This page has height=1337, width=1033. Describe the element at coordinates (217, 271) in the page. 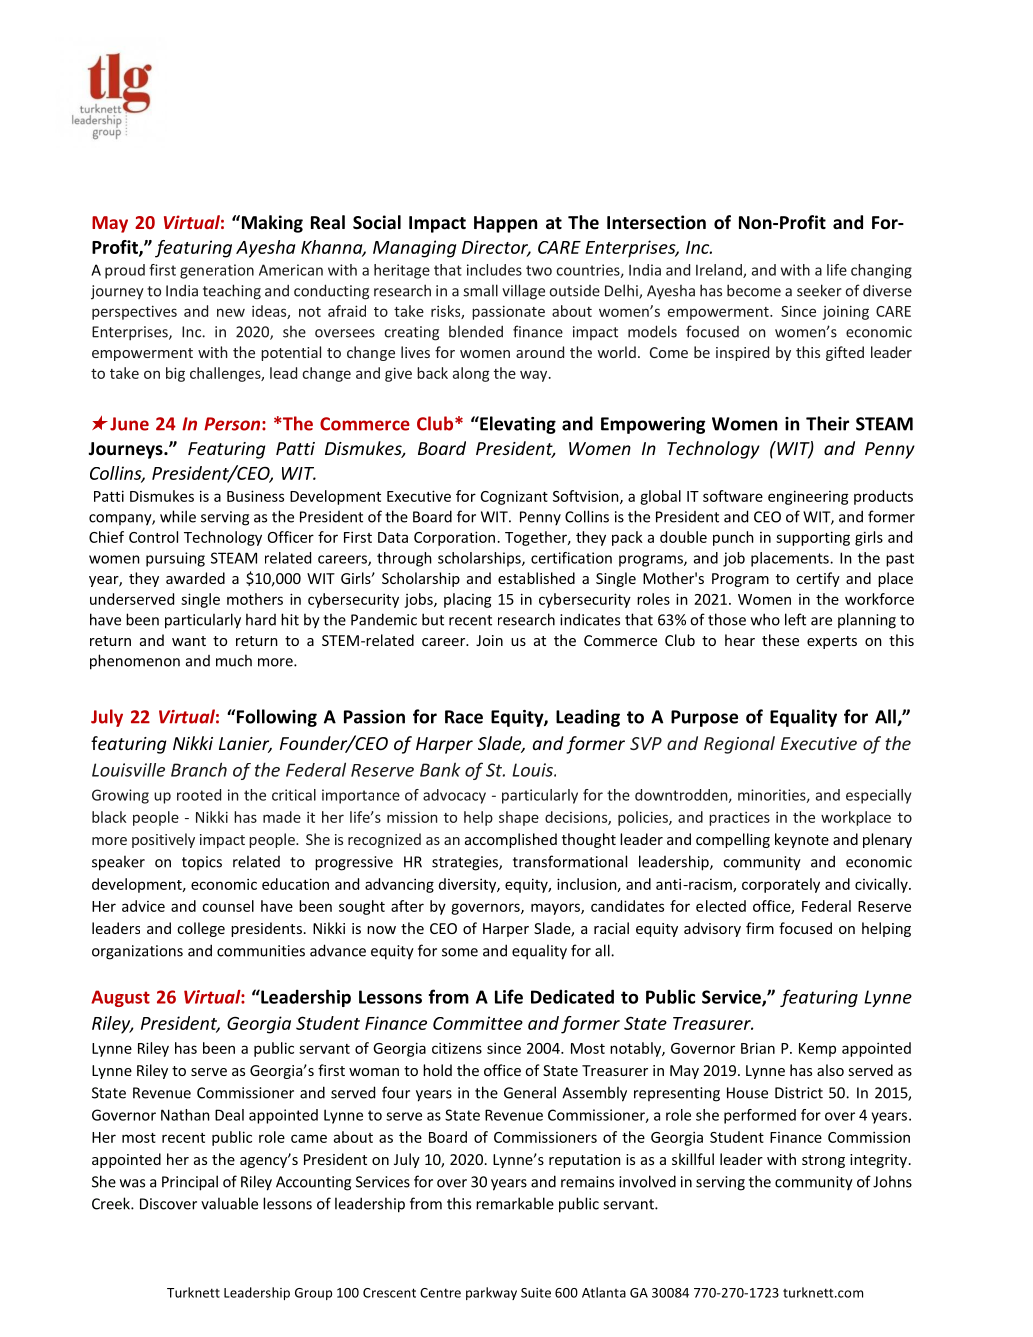

I see `generation` at that location.
